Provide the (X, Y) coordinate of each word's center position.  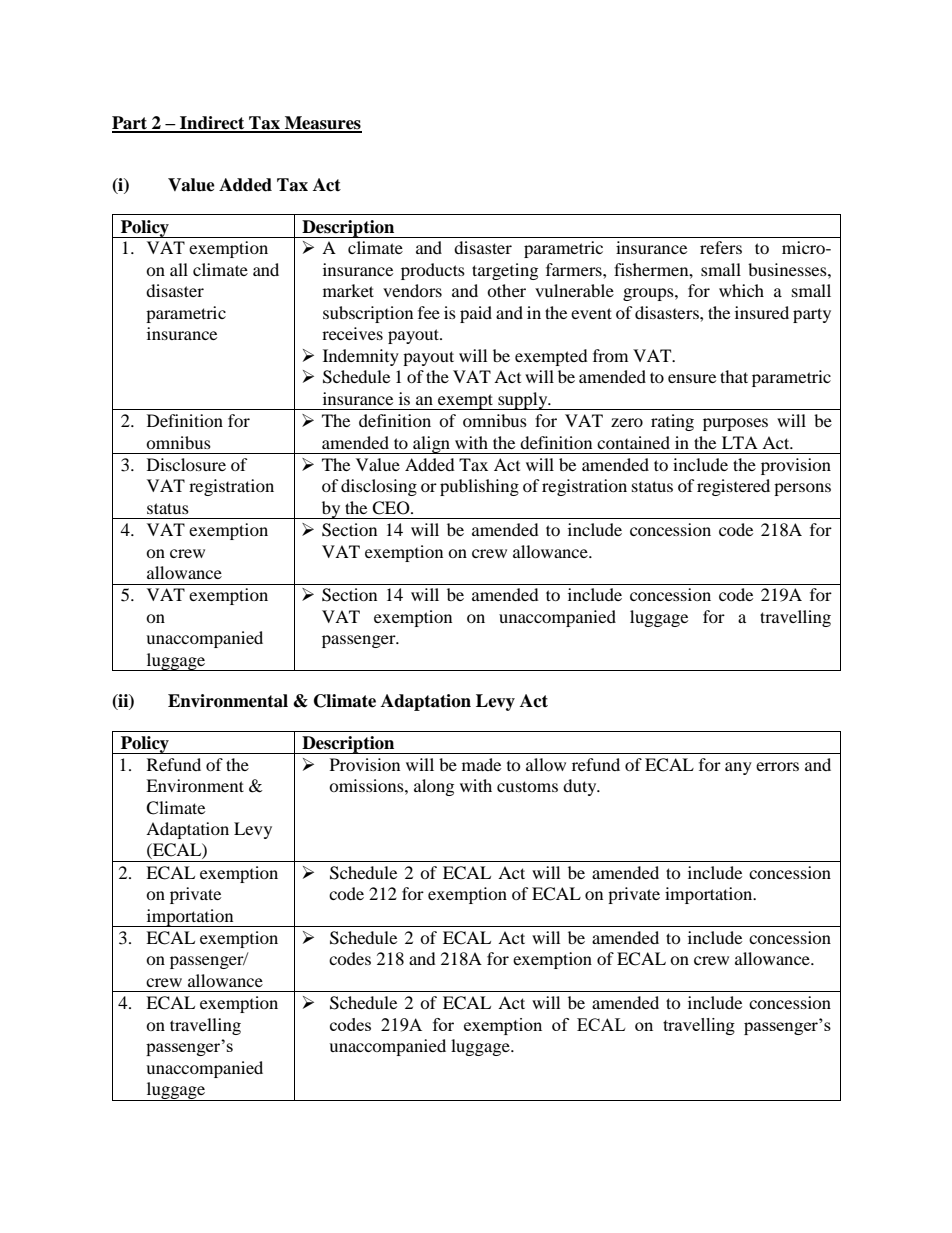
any (738, 768)
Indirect (212, 124)
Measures (322, 124)
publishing (479, 487)
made (481, 764)
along (434, 787)
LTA (740, 442)
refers (721, 247)
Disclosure (186, 464)
